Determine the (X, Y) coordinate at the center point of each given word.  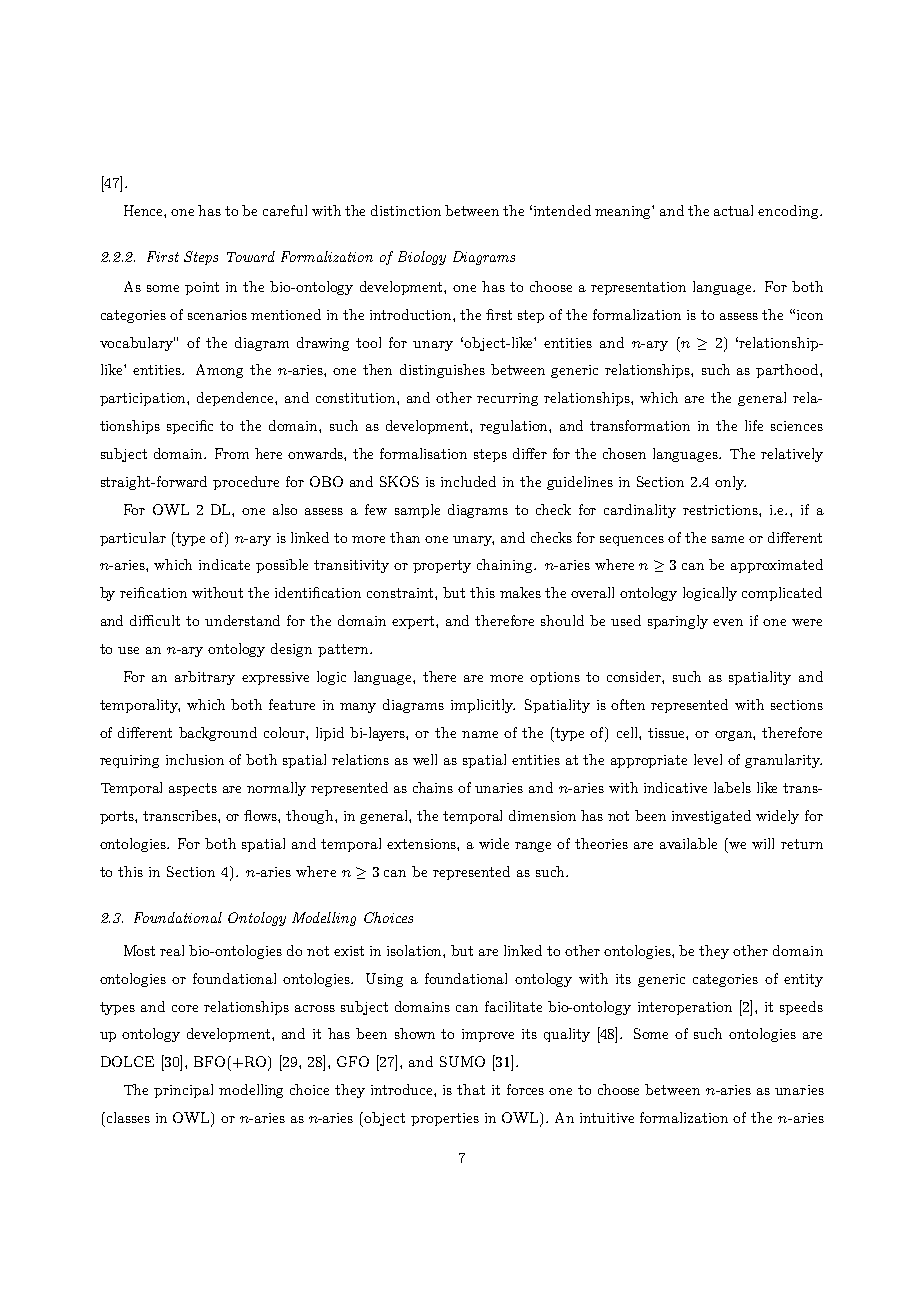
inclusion (195, 759)
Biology (422, 258)
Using (384, 980)
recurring (507, 399)
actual (733, 210)
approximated (777, 566)
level (708, 759)
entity (803, 980)
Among (219, 371)
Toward (251, 256)
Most (139, 950)
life (754, 425)
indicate (224, 564)
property (442, 566)
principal (183, 1091)
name (480, 734)
